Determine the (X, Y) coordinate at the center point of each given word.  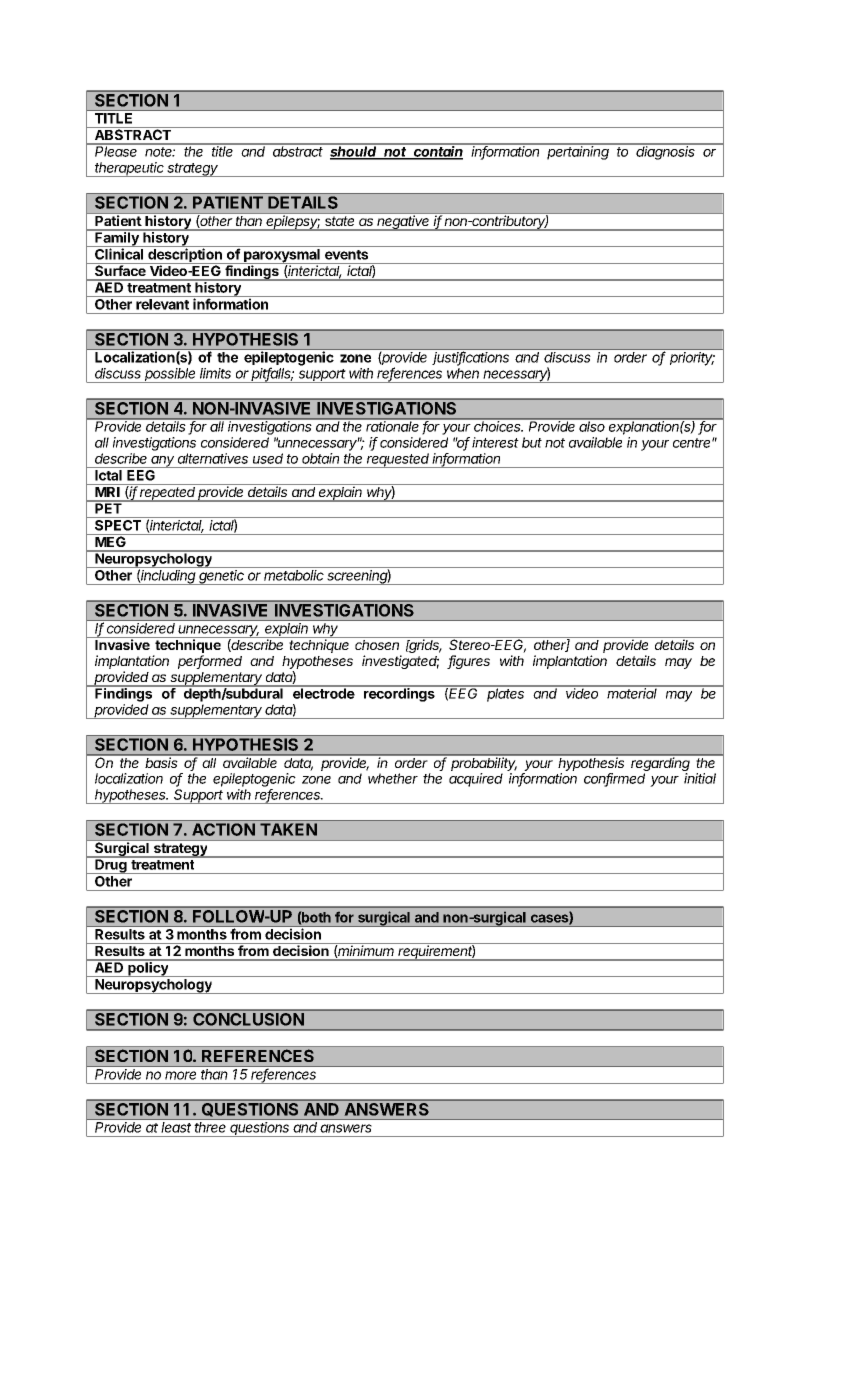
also (592, 425)
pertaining (578, 152)
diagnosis (666, 152)
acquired (476, 780)
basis (162, 761)
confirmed (614, 779)
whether (393, 778)
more (180, 1075)
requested (398, 460)
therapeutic (130, 169)
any (163, 462)
